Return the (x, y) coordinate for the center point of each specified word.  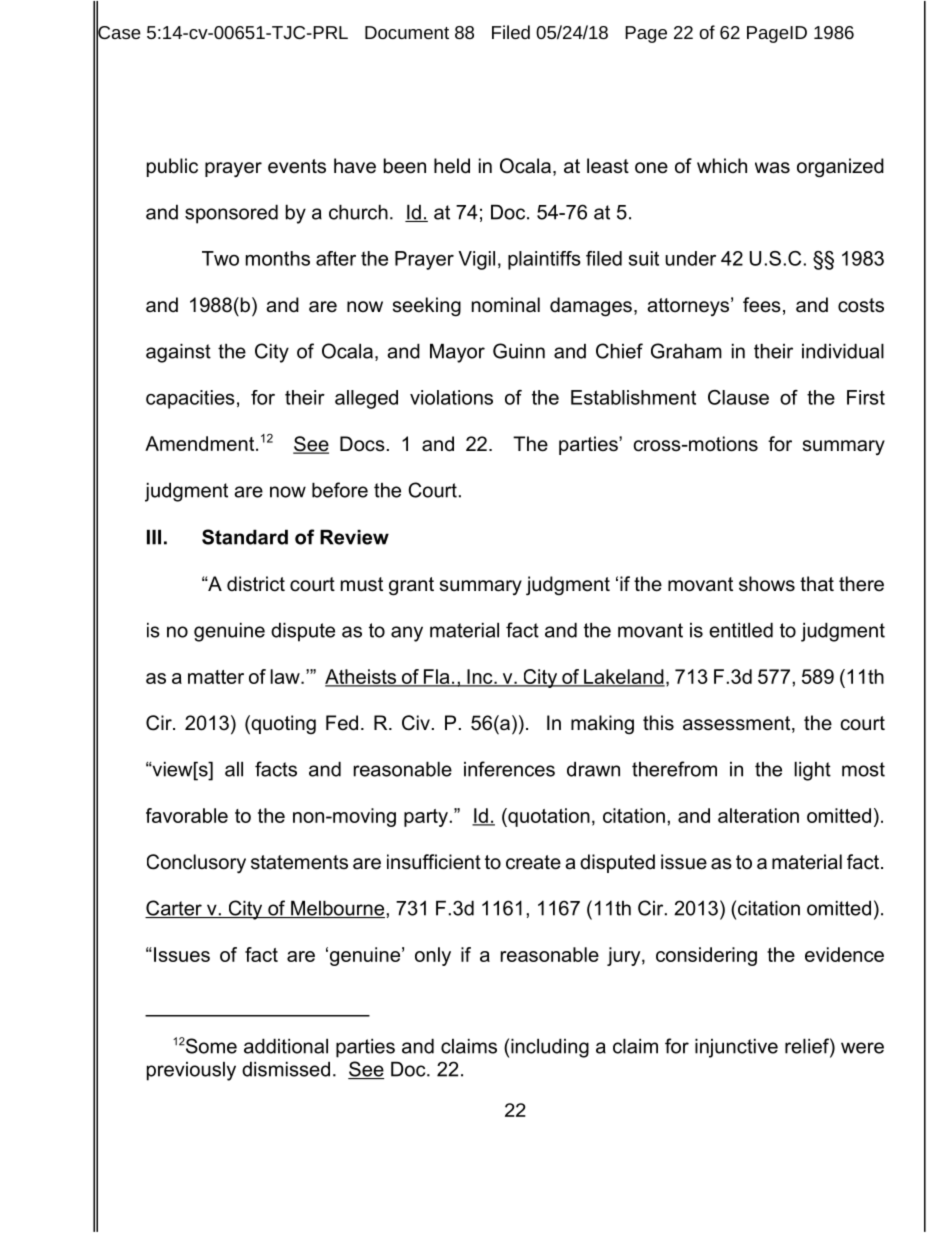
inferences (509, 769)
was (772, 168)
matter (216, 677)
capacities (190, 399)
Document (407, 32)
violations (451, 397)
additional (286, 1046)
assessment (738, 724)
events (297, 166)
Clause (738, 397)
